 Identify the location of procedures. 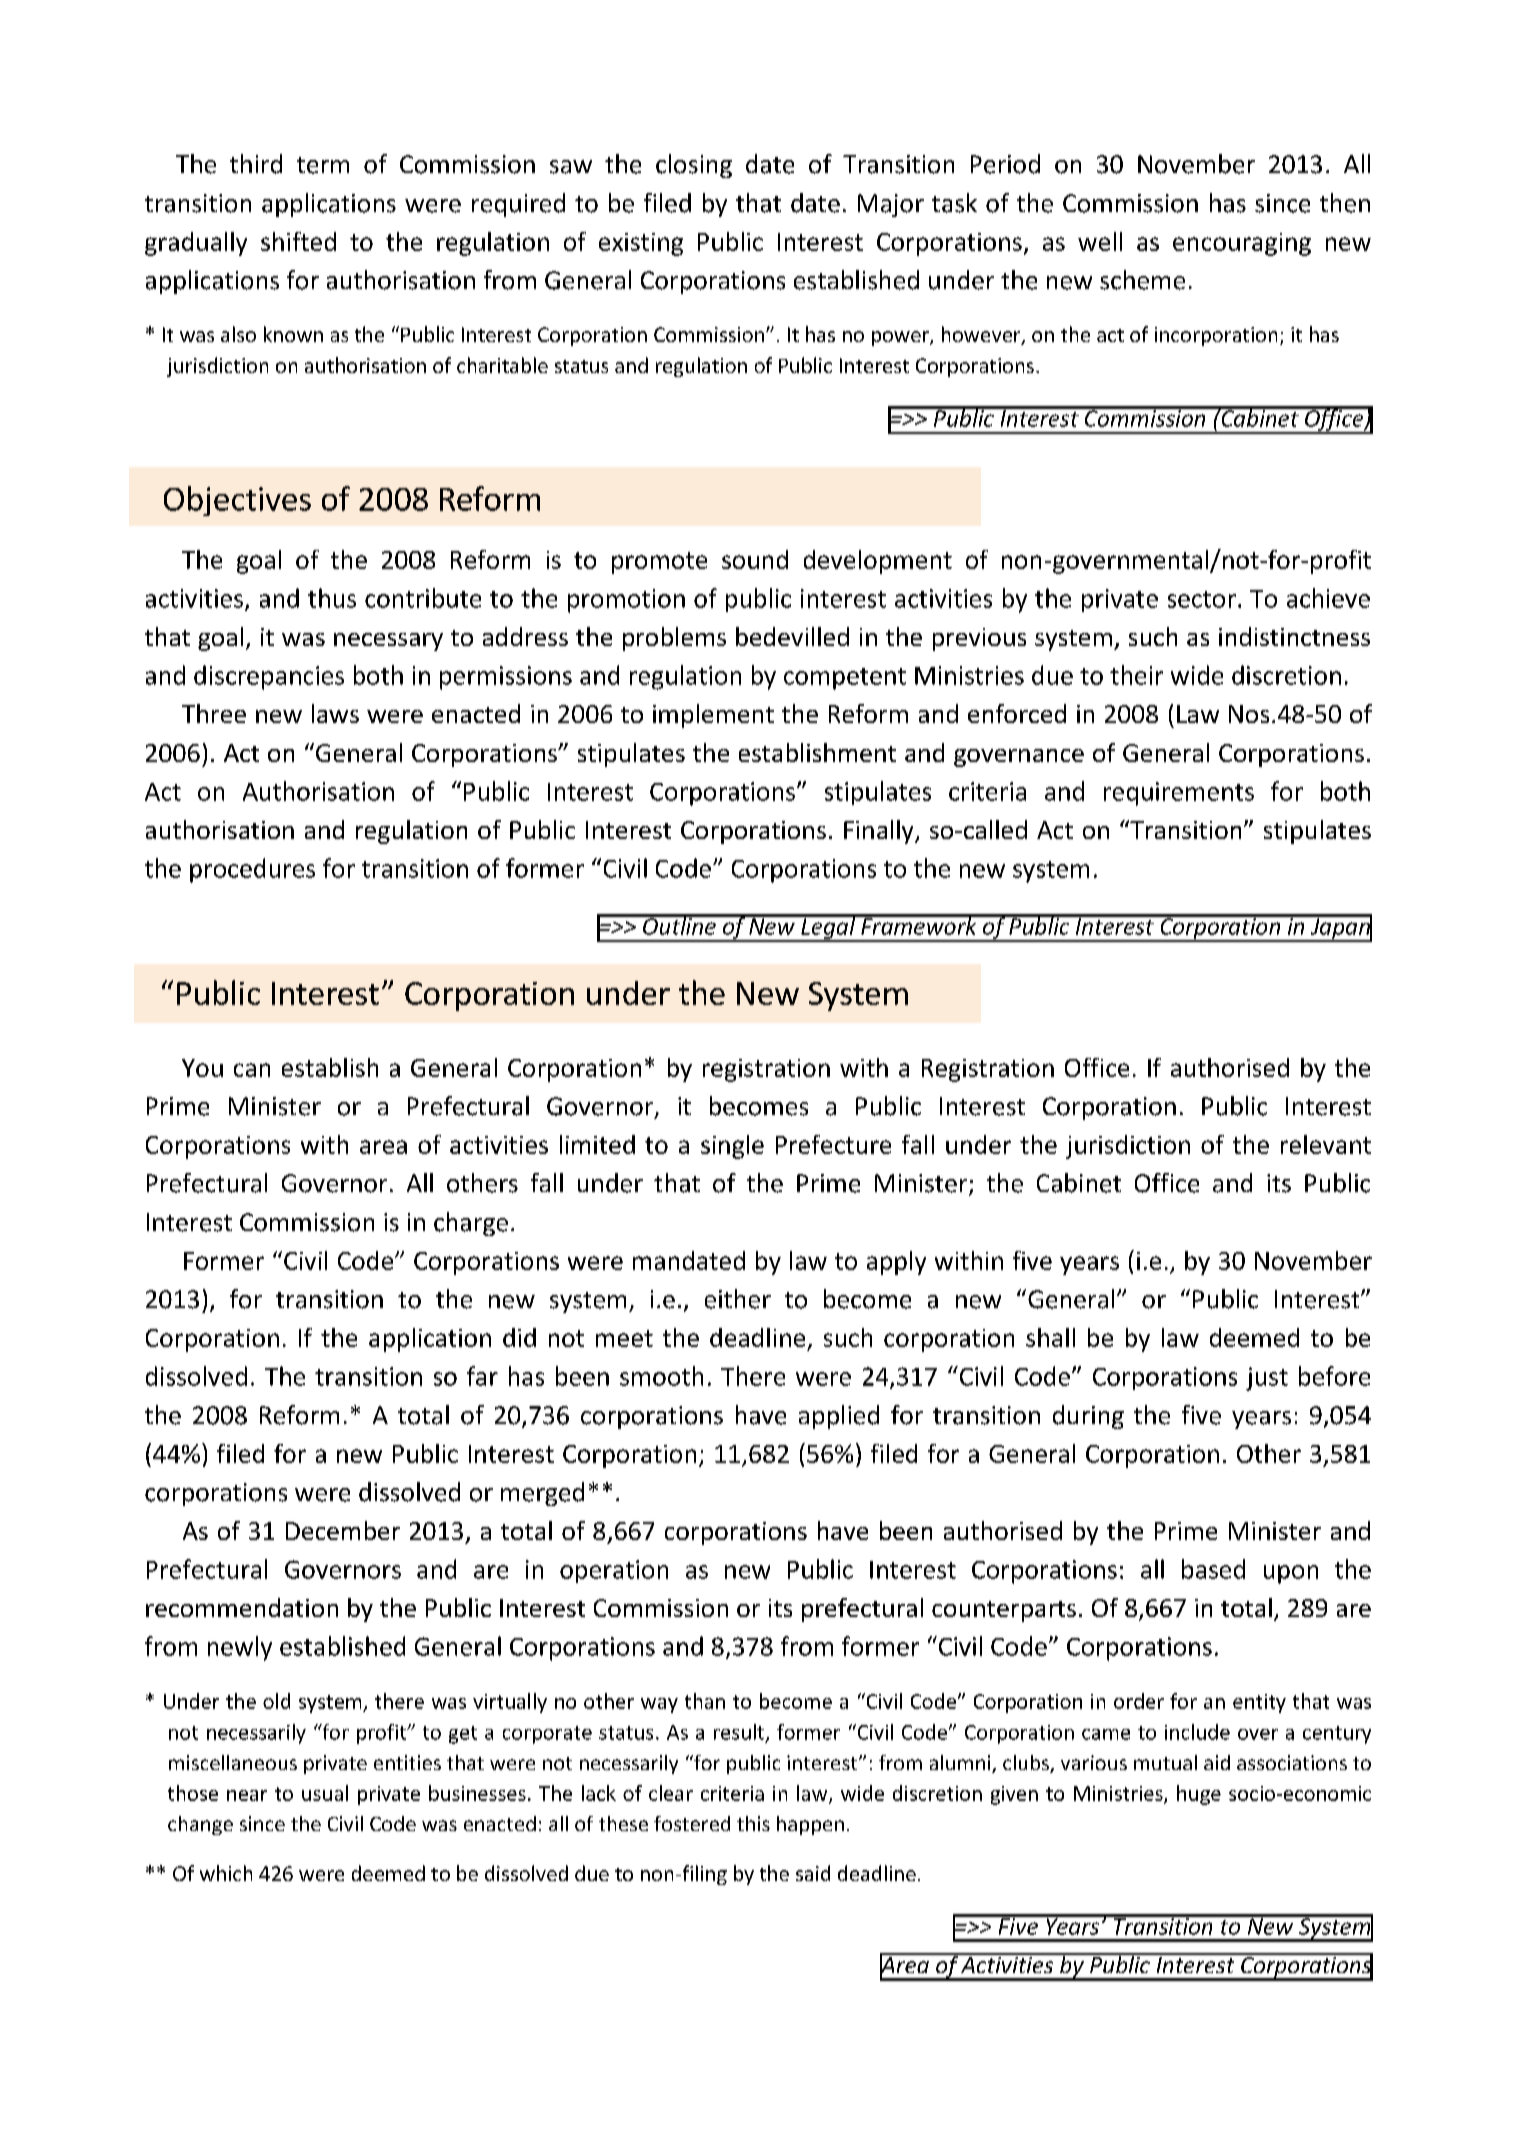
(252, 870).
